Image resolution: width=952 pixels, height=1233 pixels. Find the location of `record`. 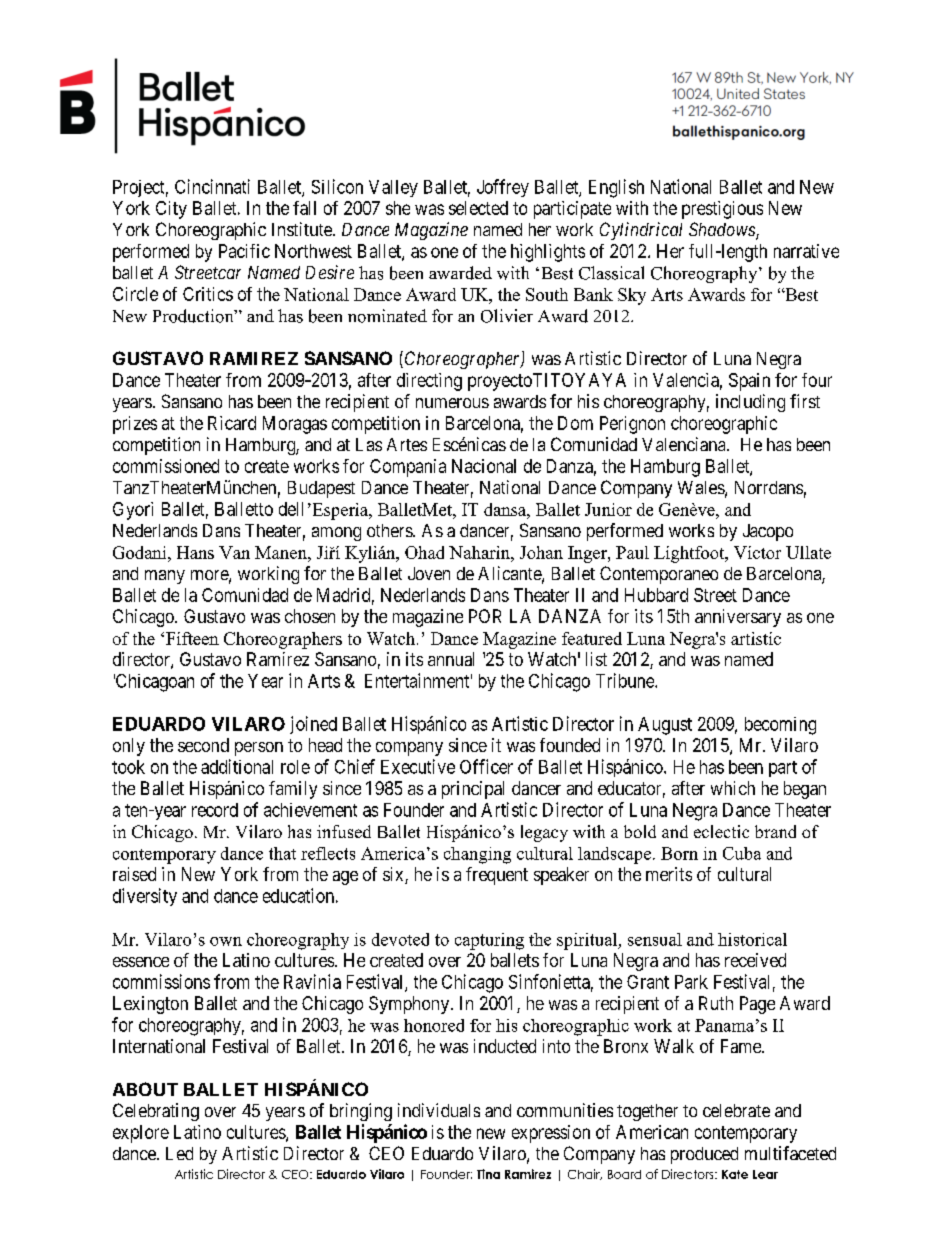

record is located at coordinates (215, 810).
